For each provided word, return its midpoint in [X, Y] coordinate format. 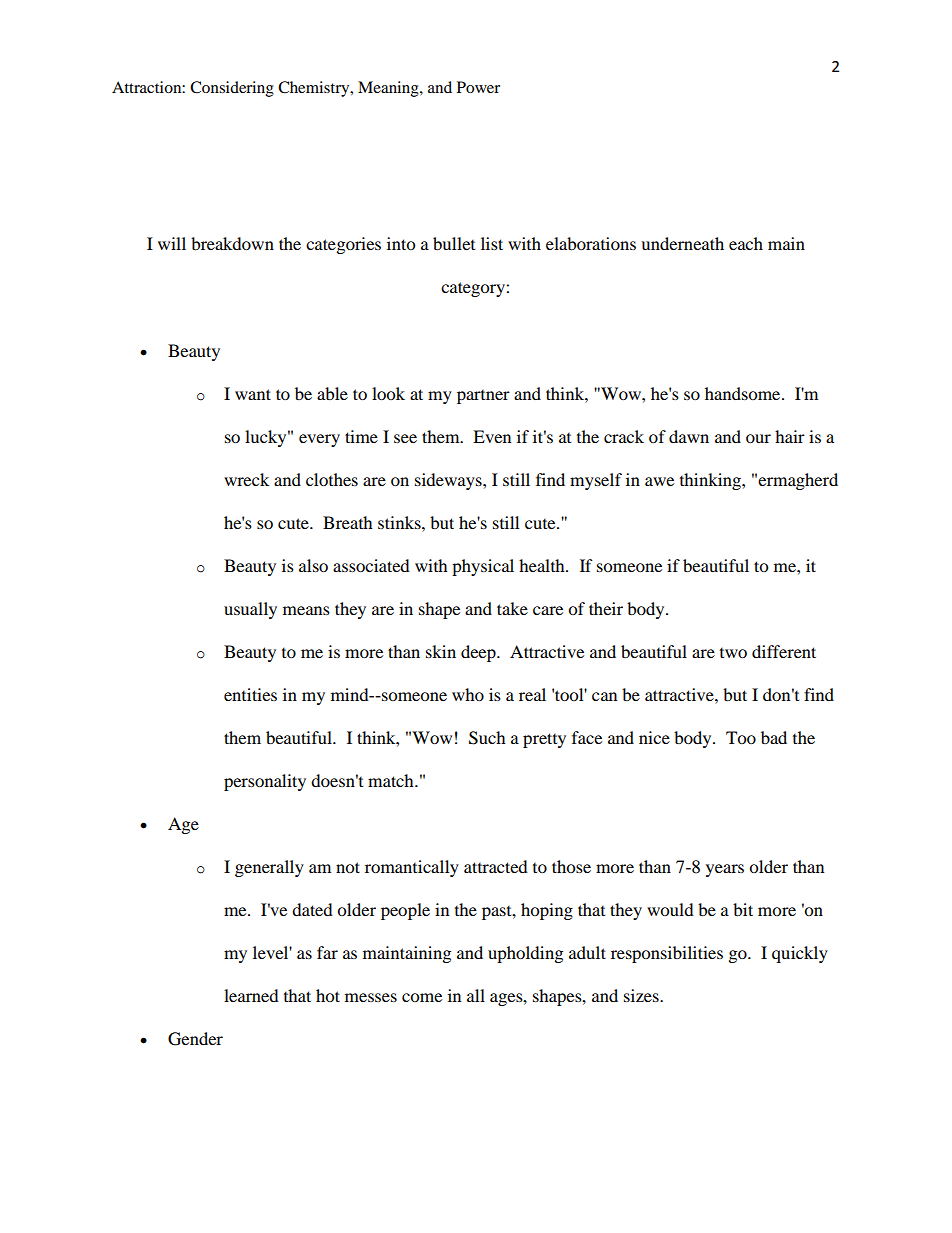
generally [269, 868]
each [746, 243]
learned [251, 995]
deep [479, 653]
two [733, 653]
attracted [496, 866]
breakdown [232, 243]
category [474, 289]
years [725, 870]
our [758, 438]
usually [250, 610]
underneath [682, 243]
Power [478, 87]
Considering [232, 89]
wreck [246, 479]
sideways [449, 481]
